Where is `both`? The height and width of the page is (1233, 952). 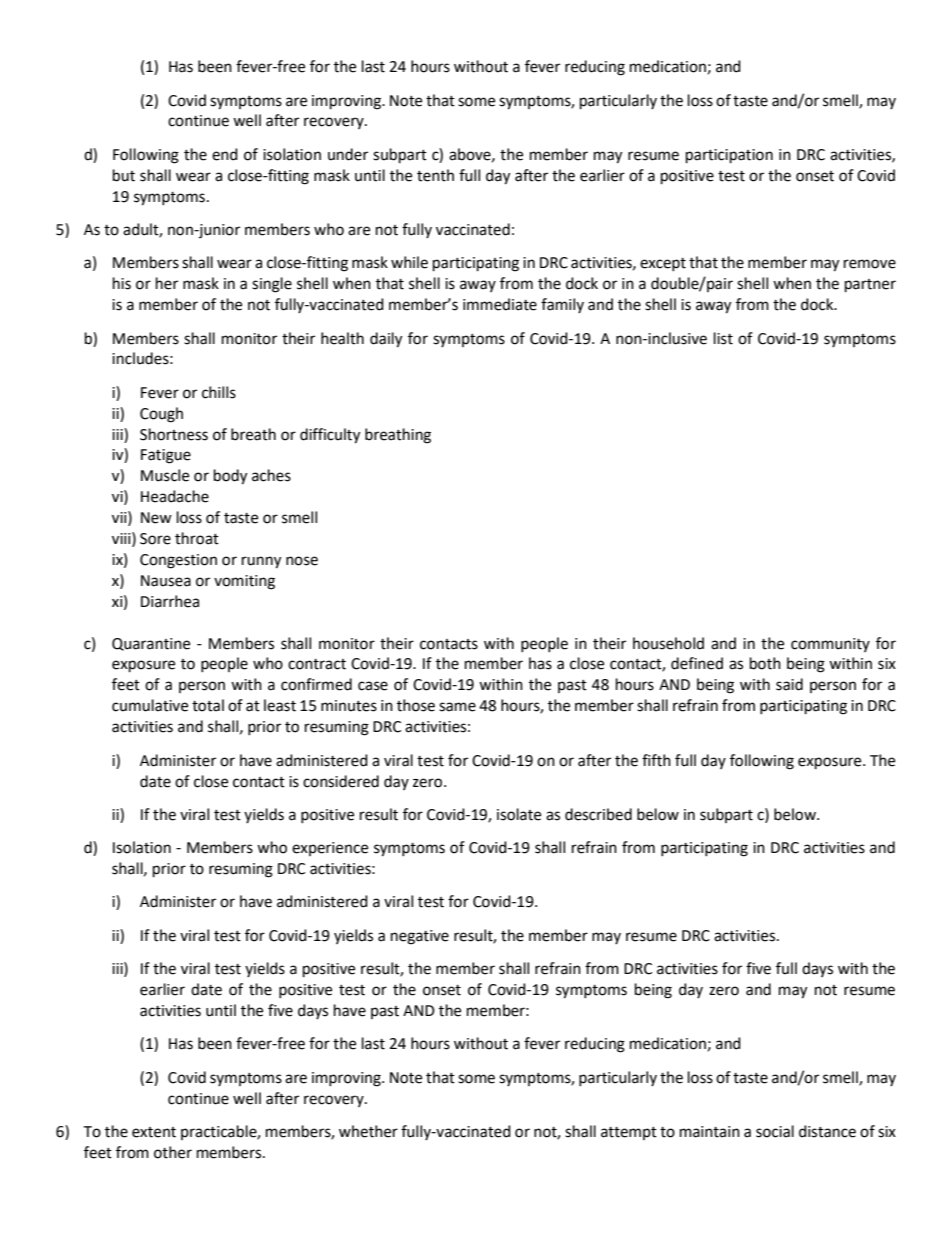 both is located at coordinates (765, 663).
